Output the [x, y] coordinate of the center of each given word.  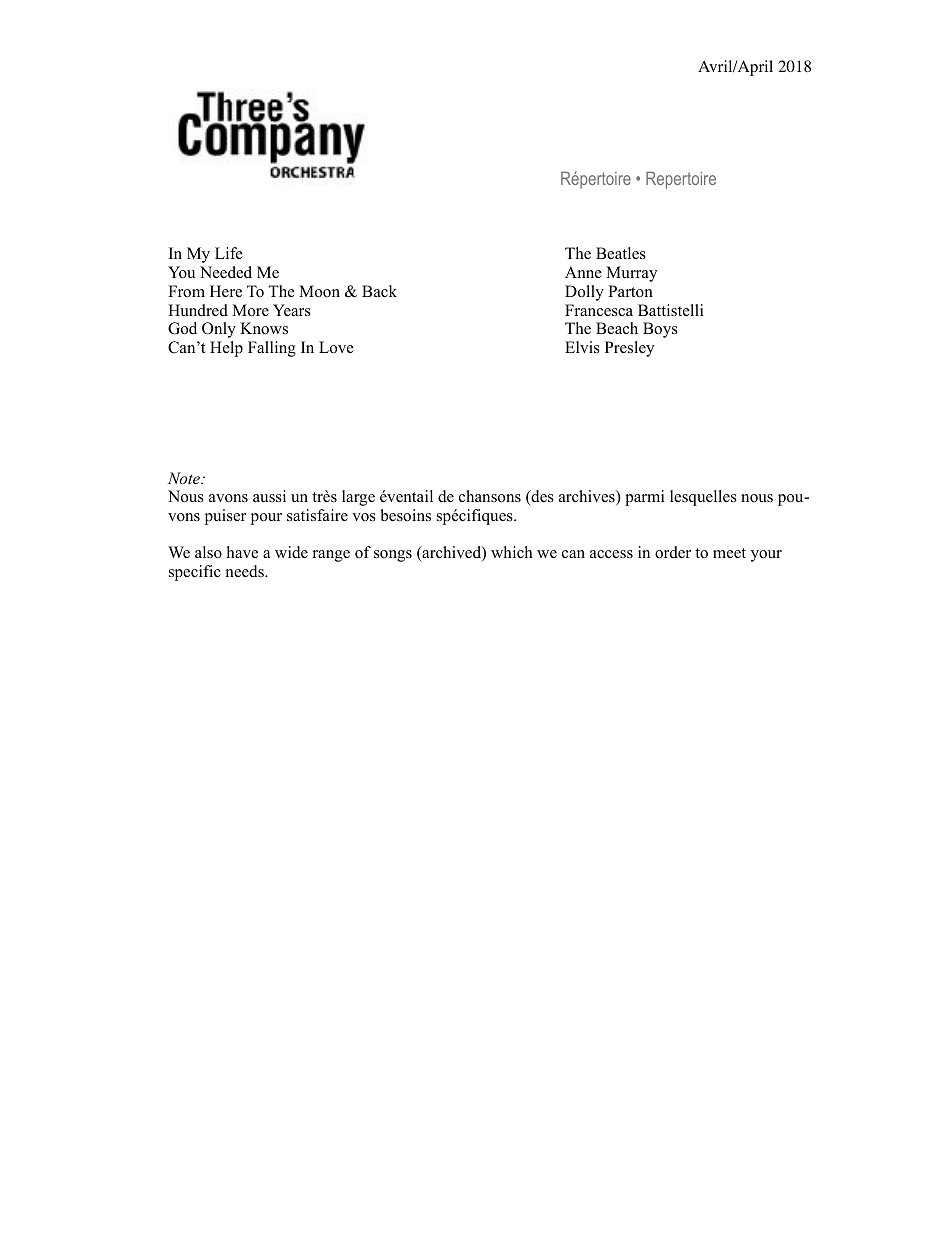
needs [246, 571]
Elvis [582, 347]
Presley [629, 349]
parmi [644, 498]
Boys [660, 330]
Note [185, 478]
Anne [583, 272]
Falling [272, 349]
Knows [264, 328]
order [673, 552]
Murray [631, 274]
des [541, 498]
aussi [269, 496]
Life [229, 253]
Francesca [599, 310]
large [358, 498]
